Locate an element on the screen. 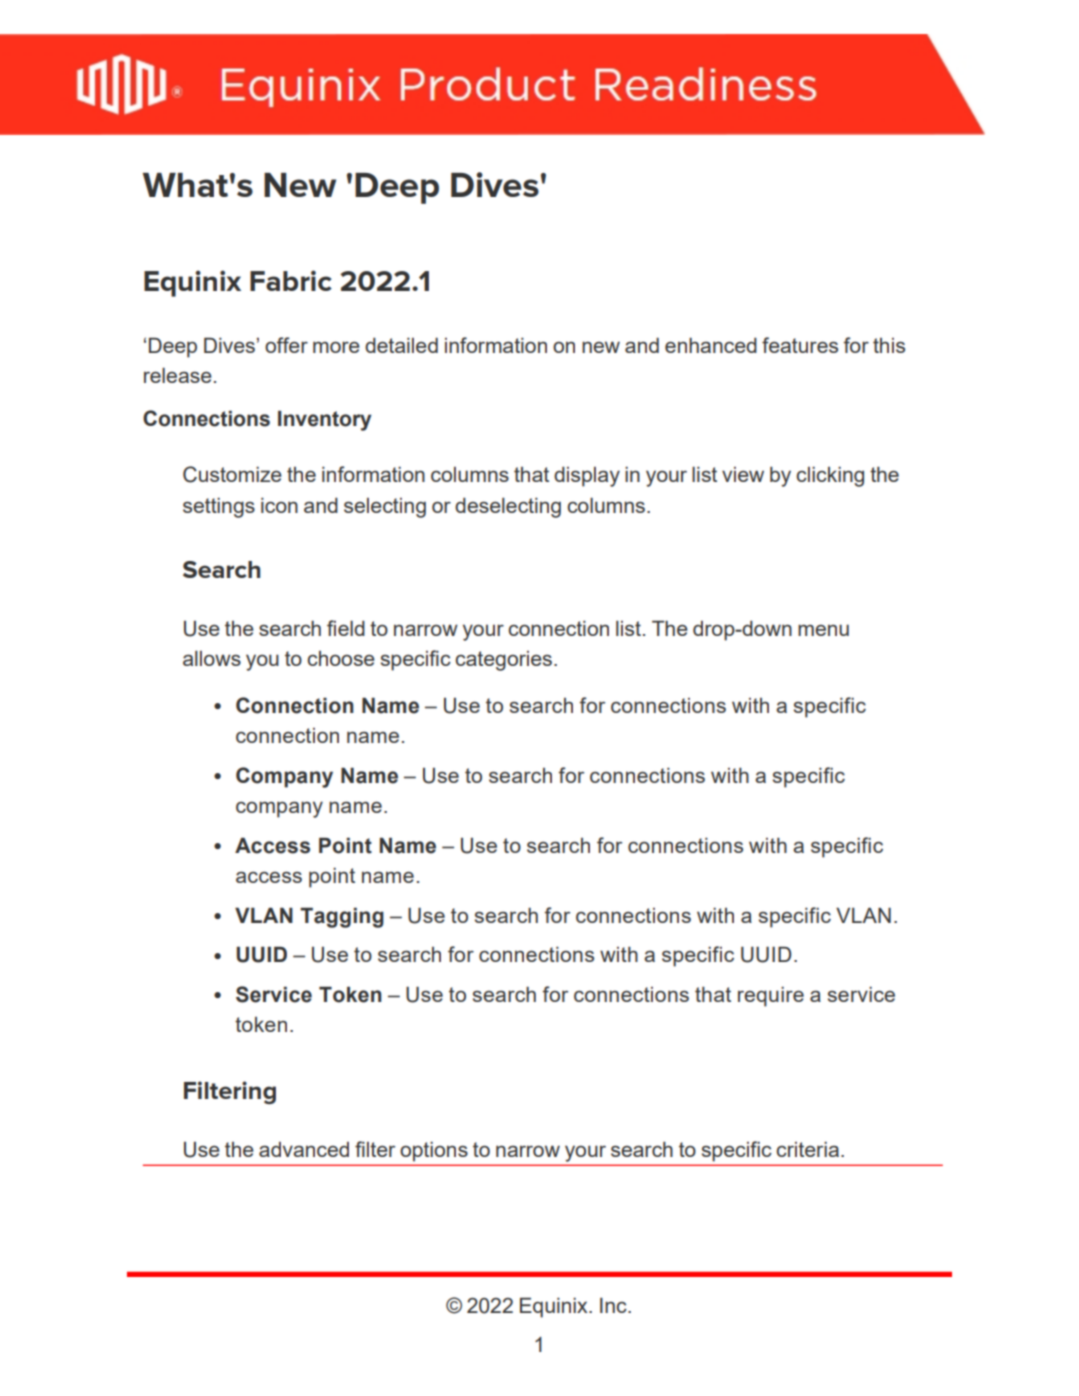  features is located at coordinates (800, 345).
